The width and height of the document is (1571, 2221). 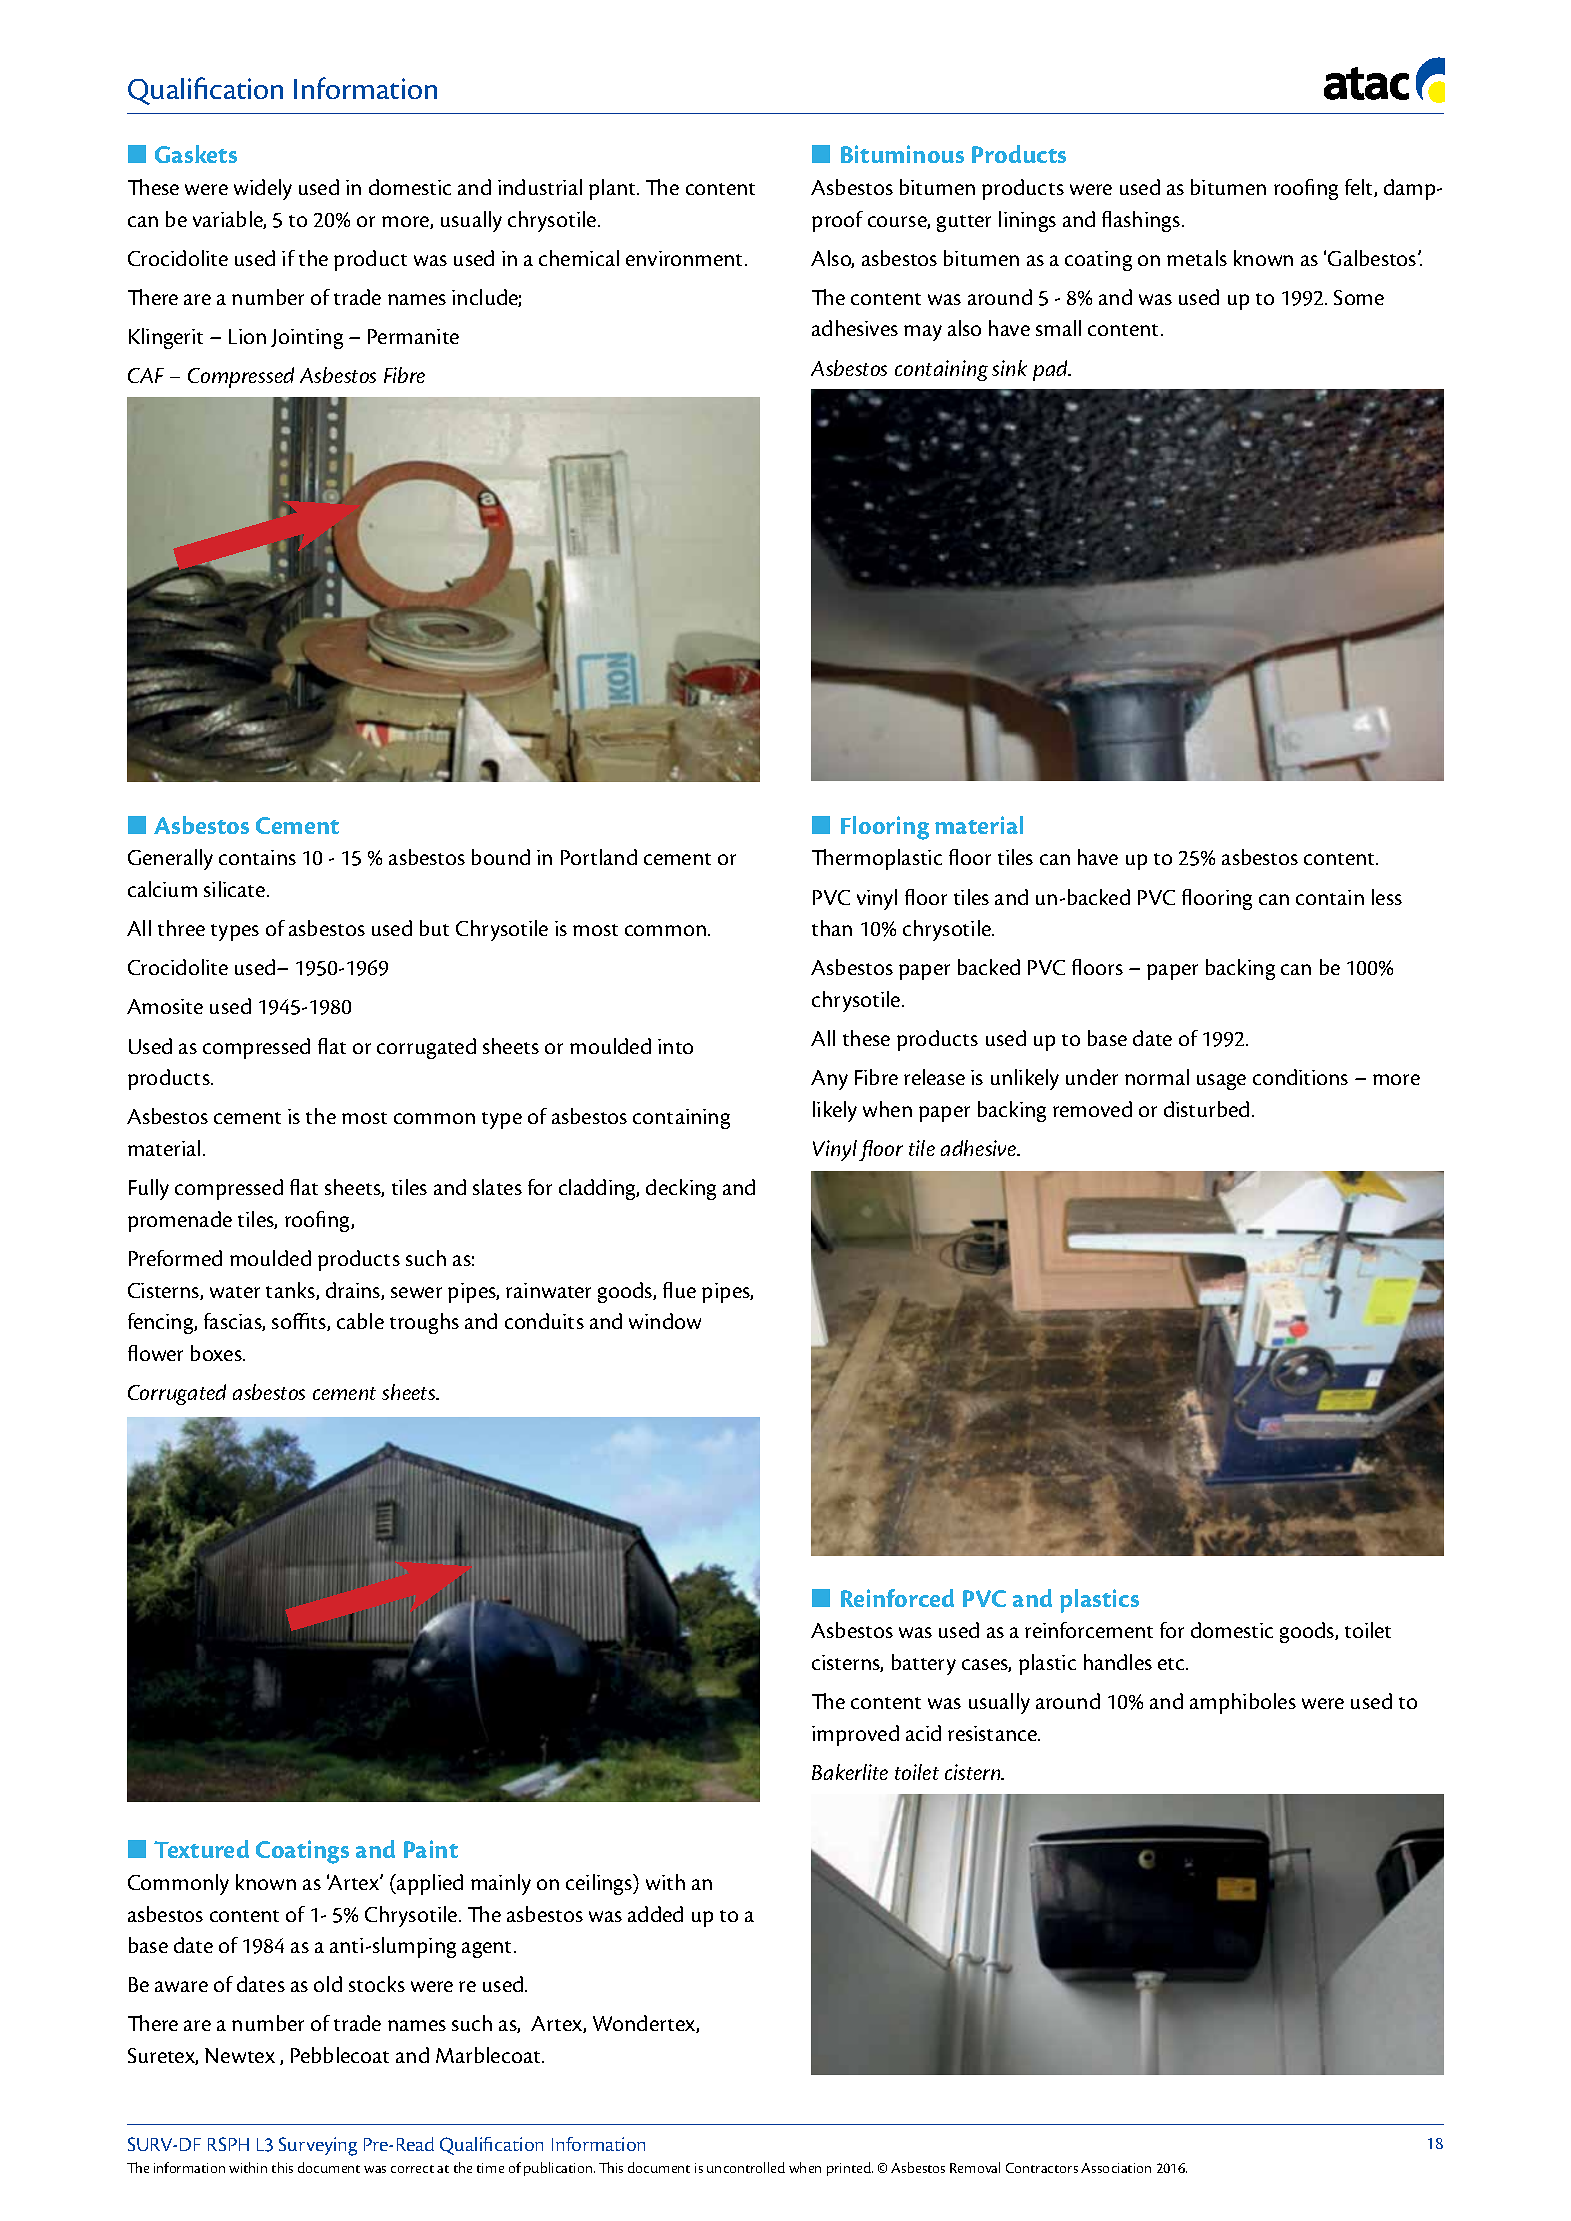 I want to click on less, so click(x=1387, y=897).
